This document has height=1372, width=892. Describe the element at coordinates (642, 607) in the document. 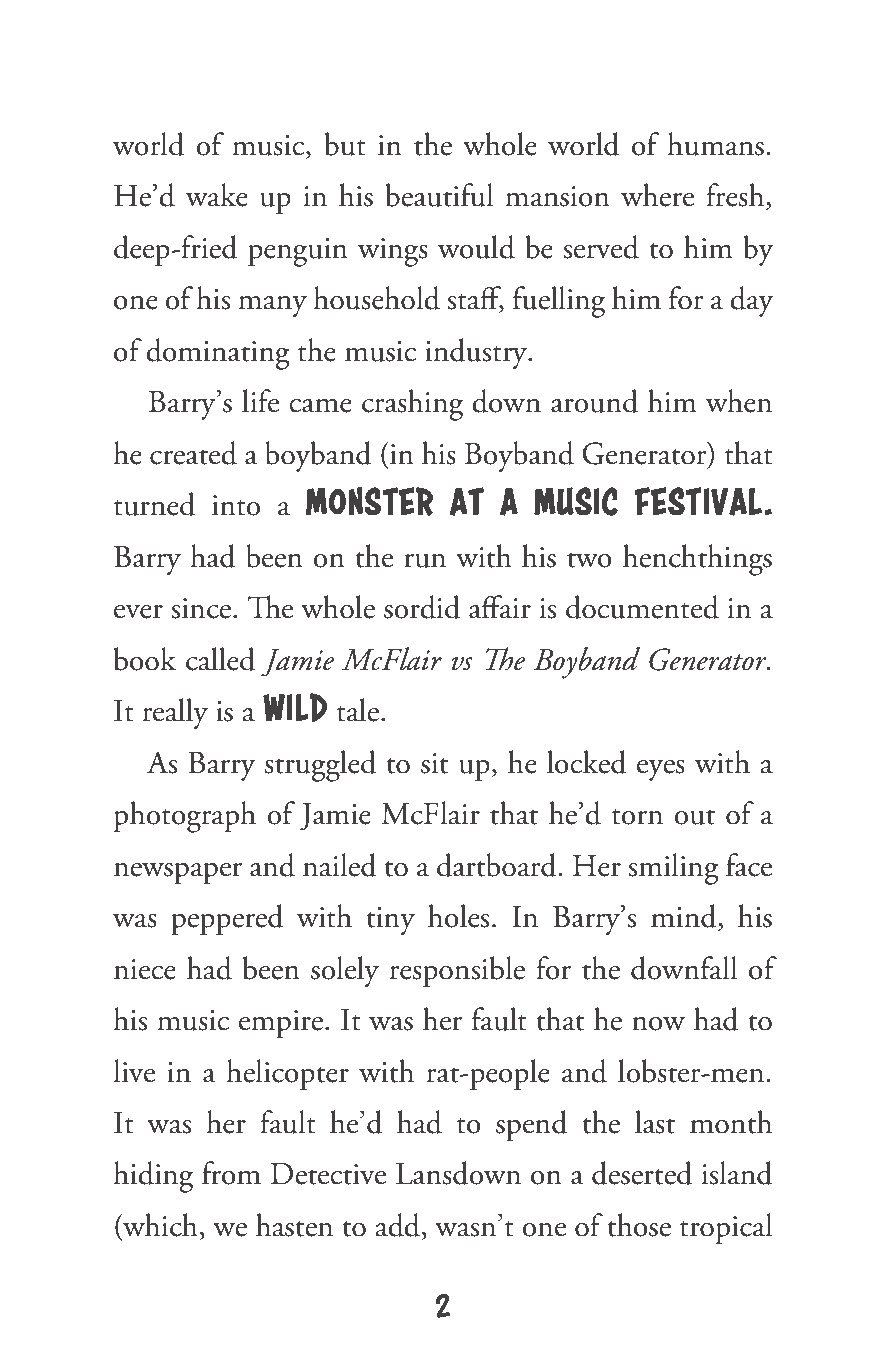

I see `documented` at that location.
